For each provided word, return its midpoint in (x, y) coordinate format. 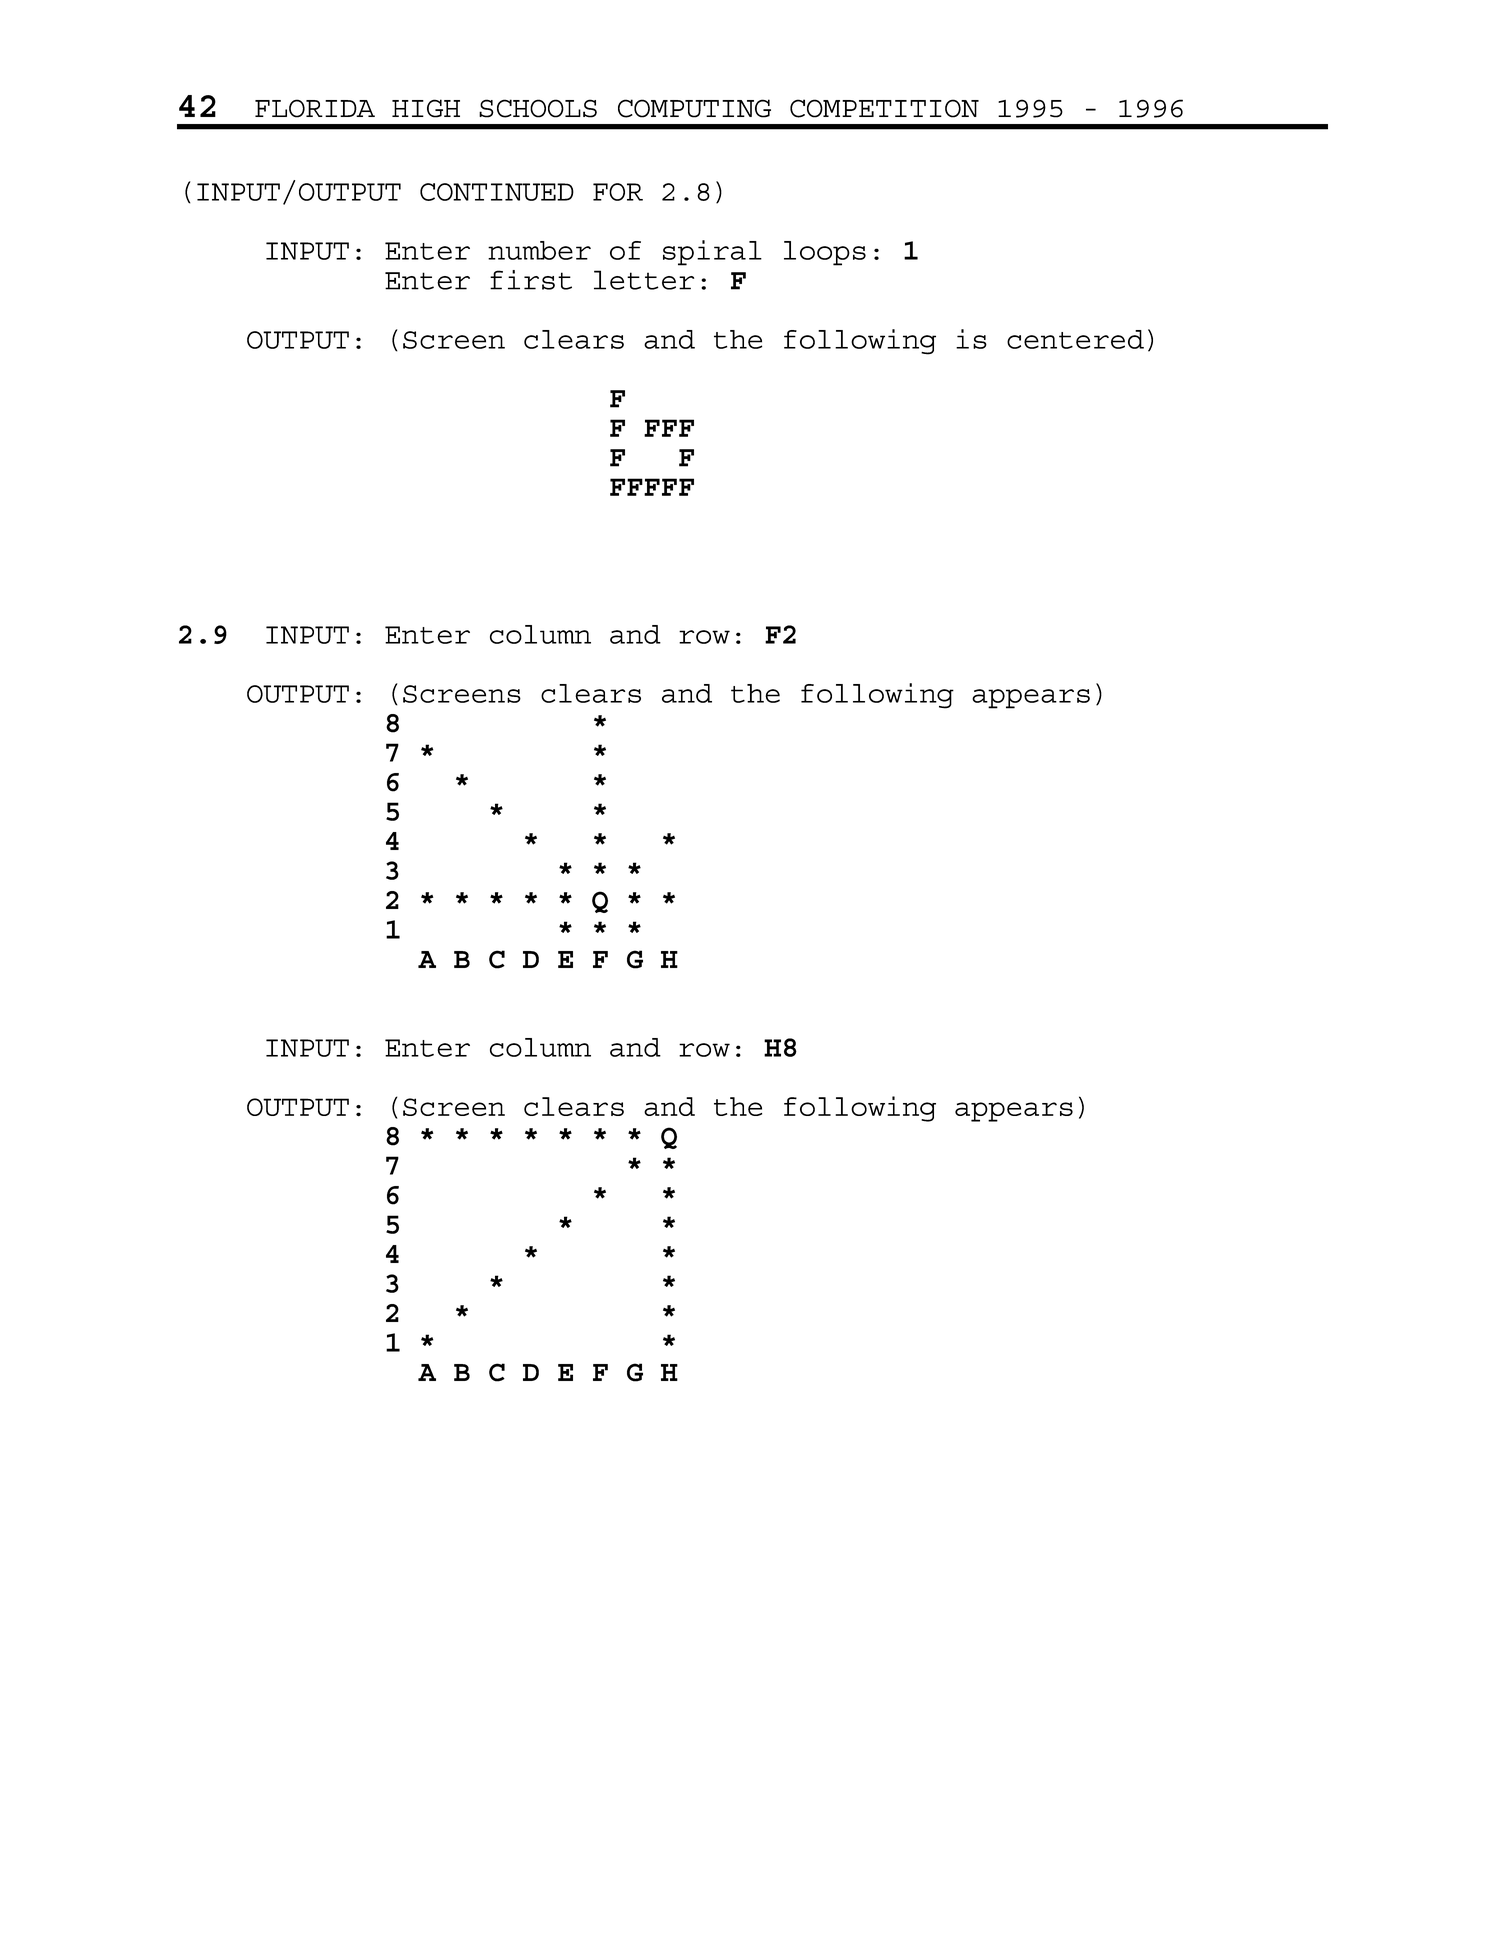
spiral (712, 253)
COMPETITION (884, 108)
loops (825, 253)
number (539, 250)
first (531, 280)
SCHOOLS (538, 108)
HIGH (426, 108)
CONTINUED (497, 192)
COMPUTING (694, 108)
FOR (618, 192)
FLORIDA (315, 108)
